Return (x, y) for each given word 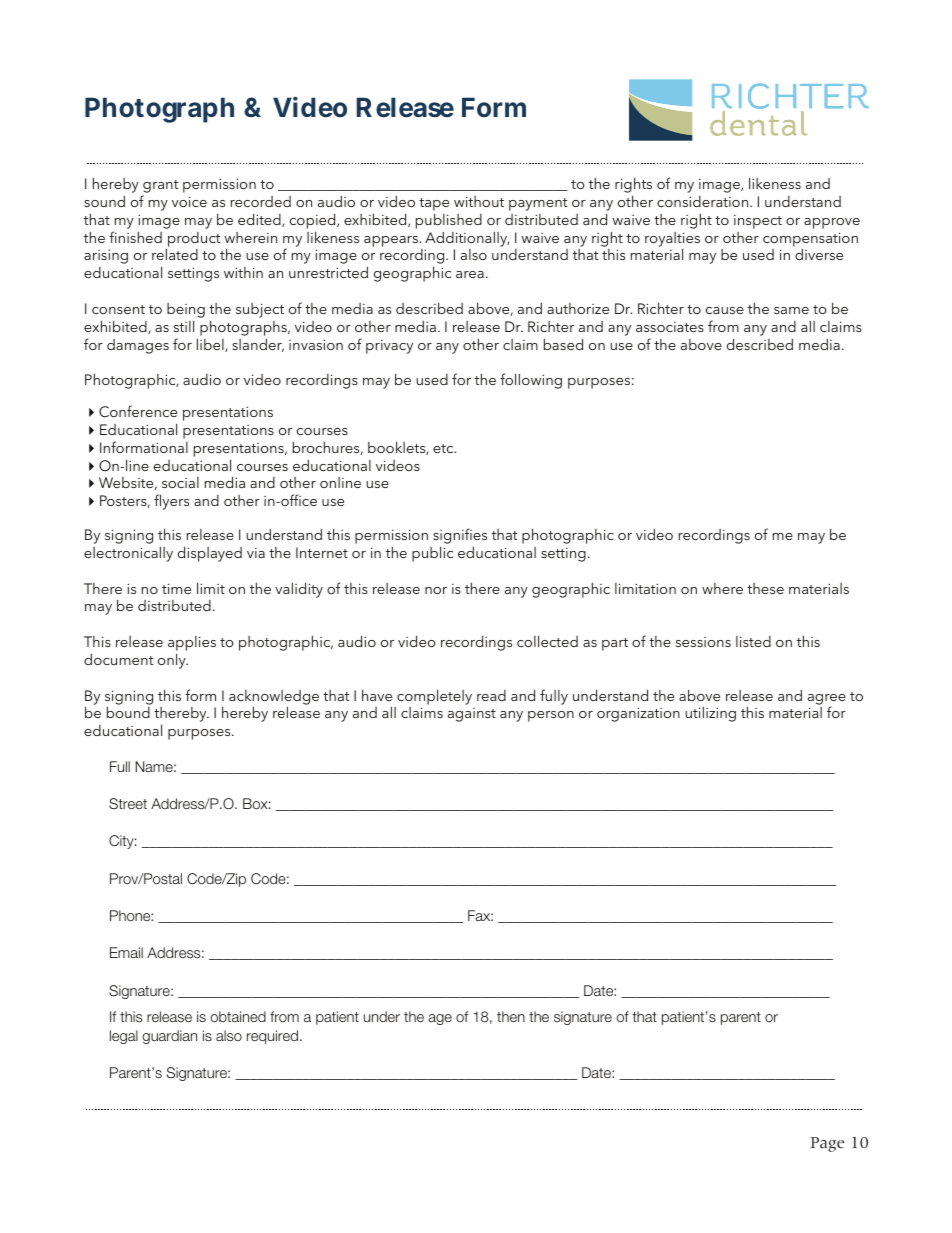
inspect (758, 222)
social (180, 482)
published (449, 221)
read (491, 695)
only (173, 661)
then (511, 1016)
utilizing (710, 714)
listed (753, 641)
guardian (170, 1037)
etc (444, 448)
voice (189, 201)
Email (126, 952)
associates (670, 327)
